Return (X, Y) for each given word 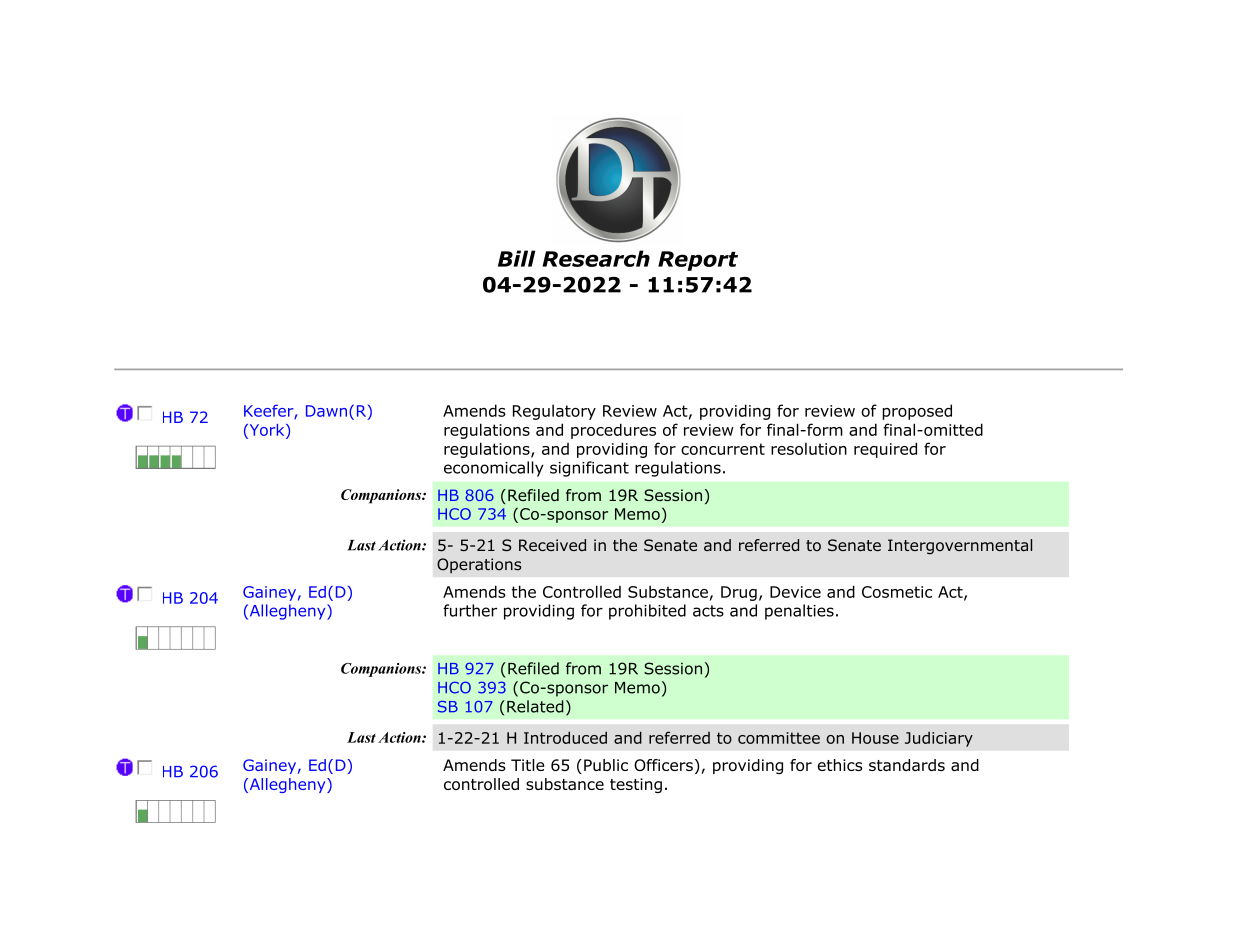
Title (527, 765)
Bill (516, 258)
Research (596, 258)
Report (698, 261)
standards (907, 765)
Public (606, 765)
